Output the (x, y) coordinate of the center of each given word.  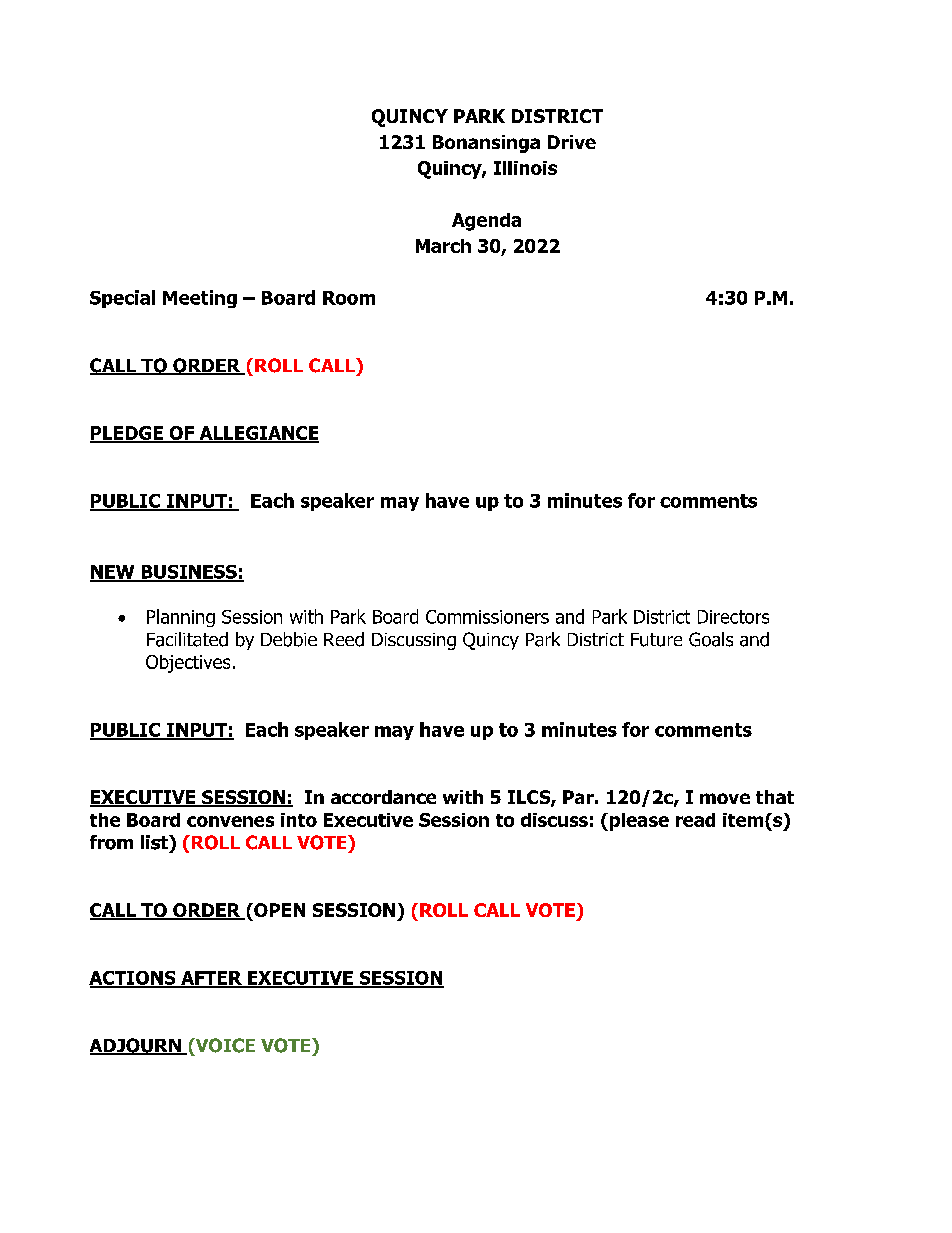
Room (349, 298)
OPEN (278, 910)
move (725, 798)
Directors (733, 617)
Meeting (200, 299)
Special (122, 299)
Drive (572, 142)
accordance (383, 797)
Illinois (525, 168)
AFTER (211, 979)
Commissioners (487, 617)
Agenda (486, 222)
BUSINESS (189, 573)
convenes (230, 821)
